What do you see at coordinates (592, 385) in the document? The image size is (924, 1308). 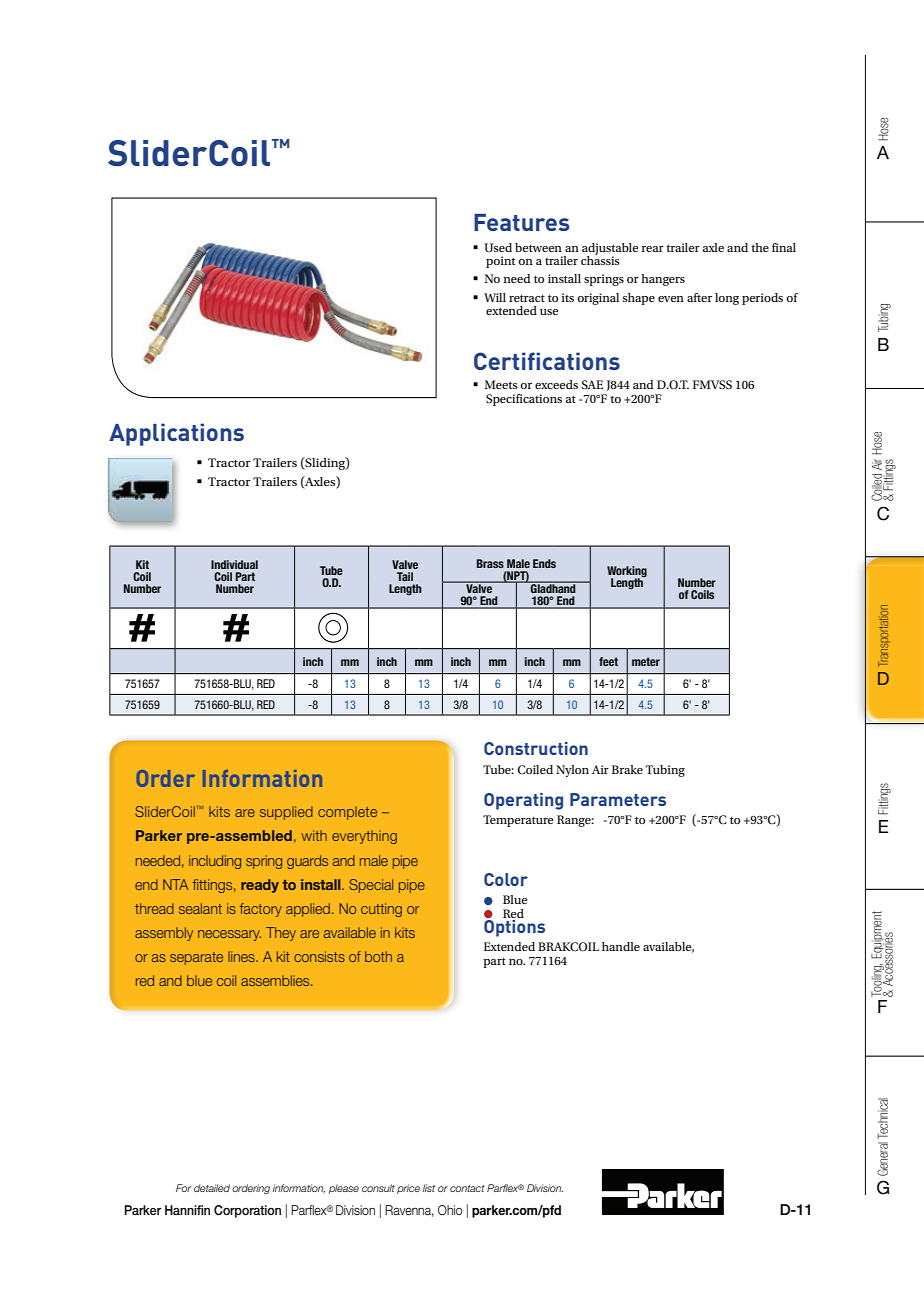 I see `SAE` at bounding box center [592, 385].
